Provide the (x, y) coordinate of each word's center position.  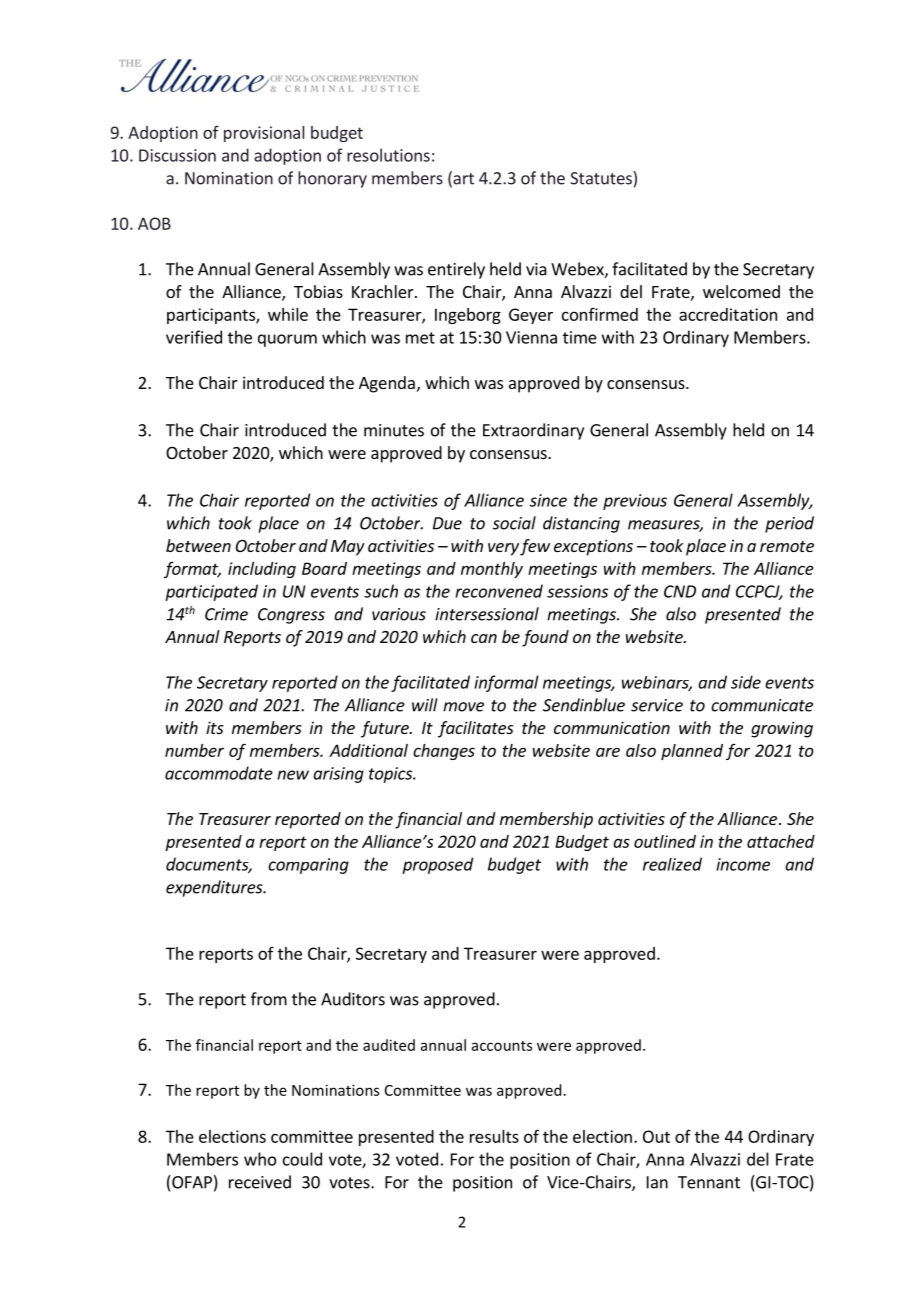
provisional (264, 134)
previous (635, 502)
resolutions (388, 155)
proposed (437, 865)
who (260, 1159)
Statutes (602, 178)
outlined (665, 841)
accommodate (219, 773)
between (198, 545)
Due (447, 523)
